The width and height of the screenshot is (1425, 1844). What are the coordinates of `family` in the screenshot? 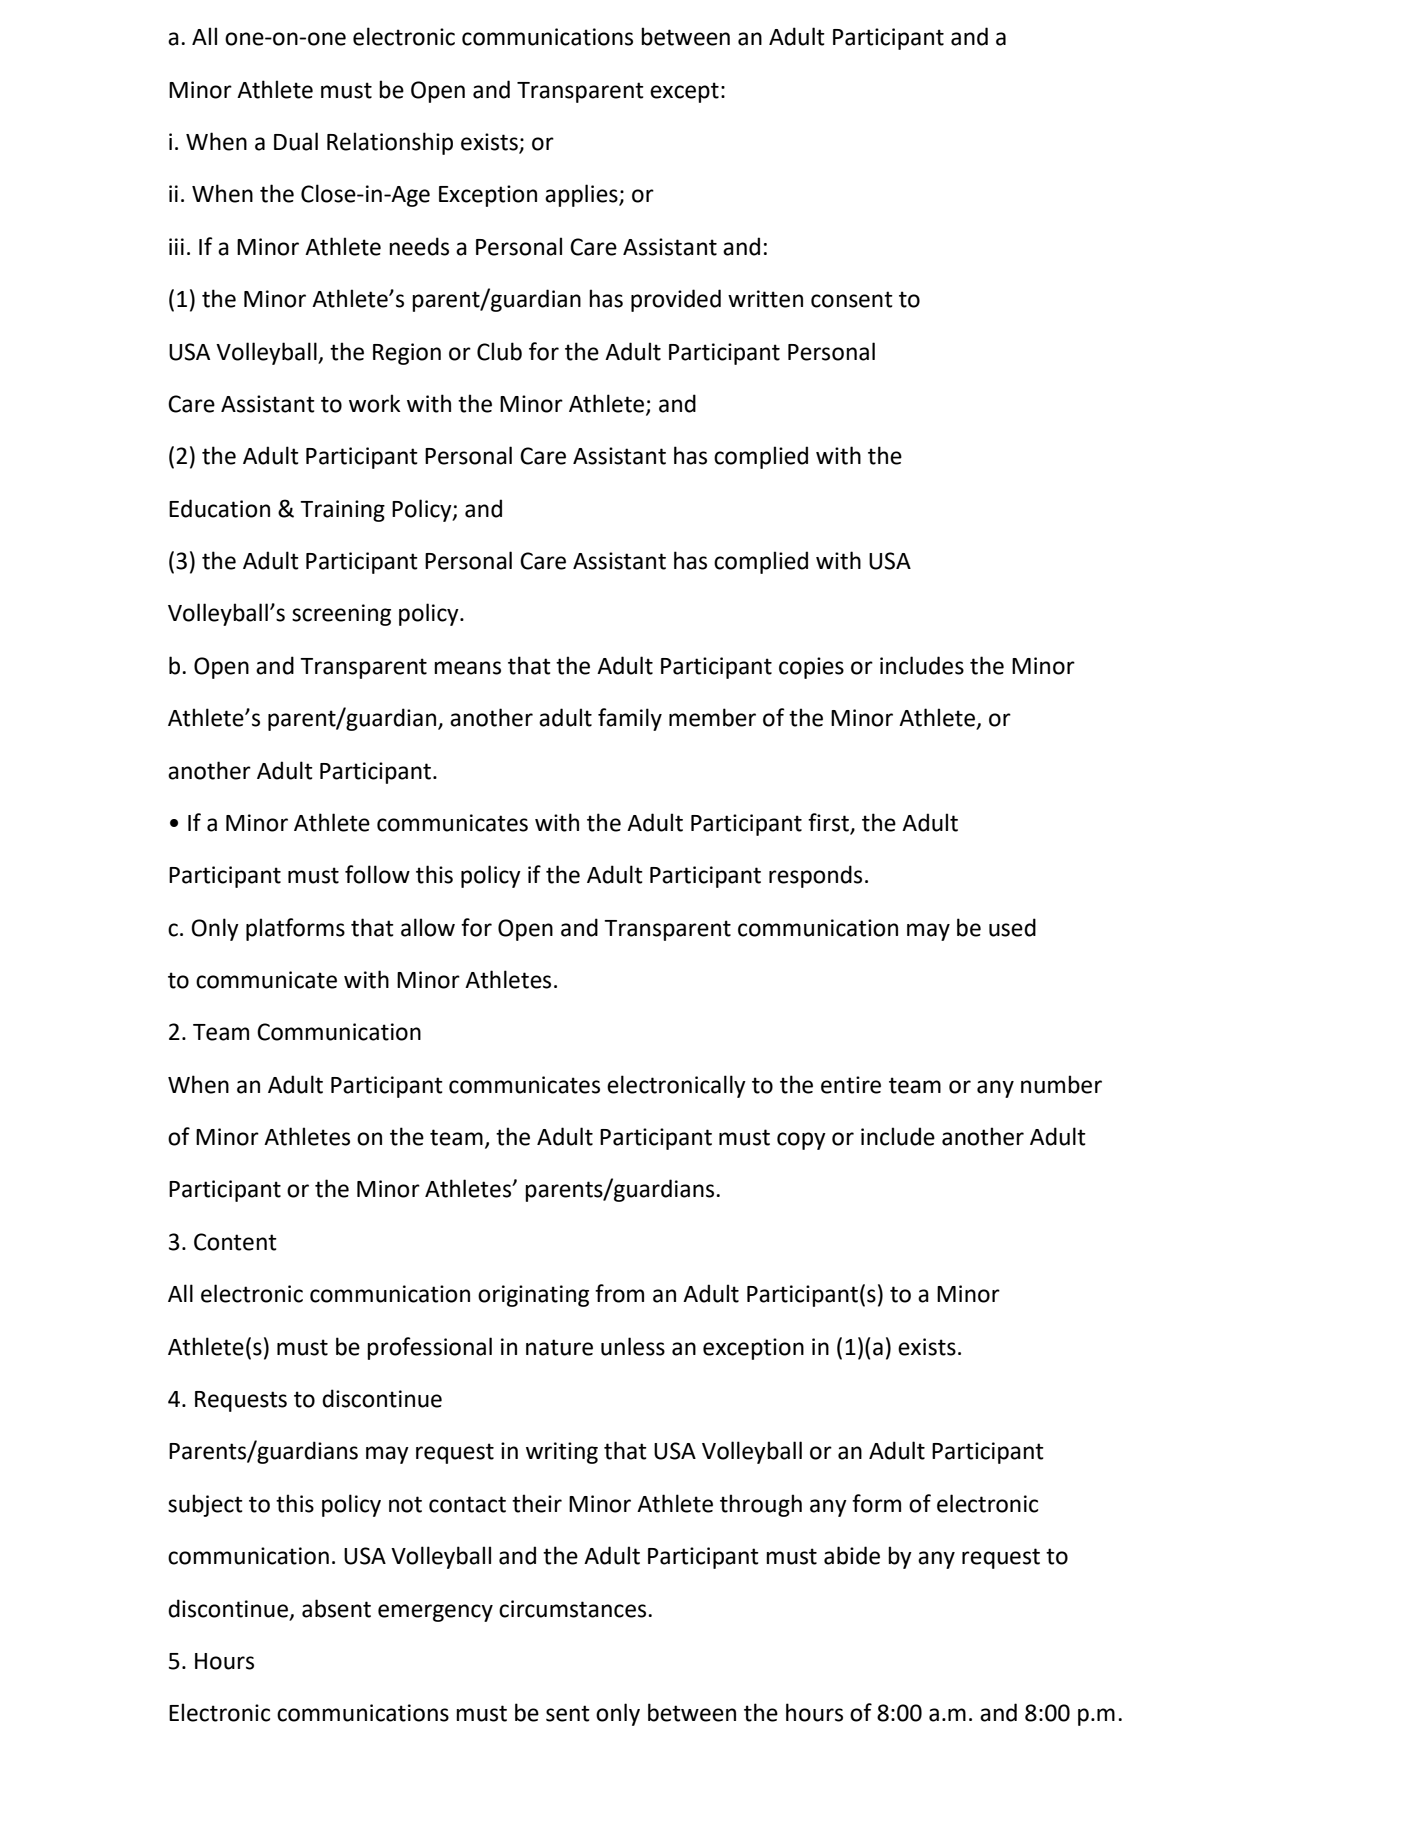 It's located at (630, 719).
